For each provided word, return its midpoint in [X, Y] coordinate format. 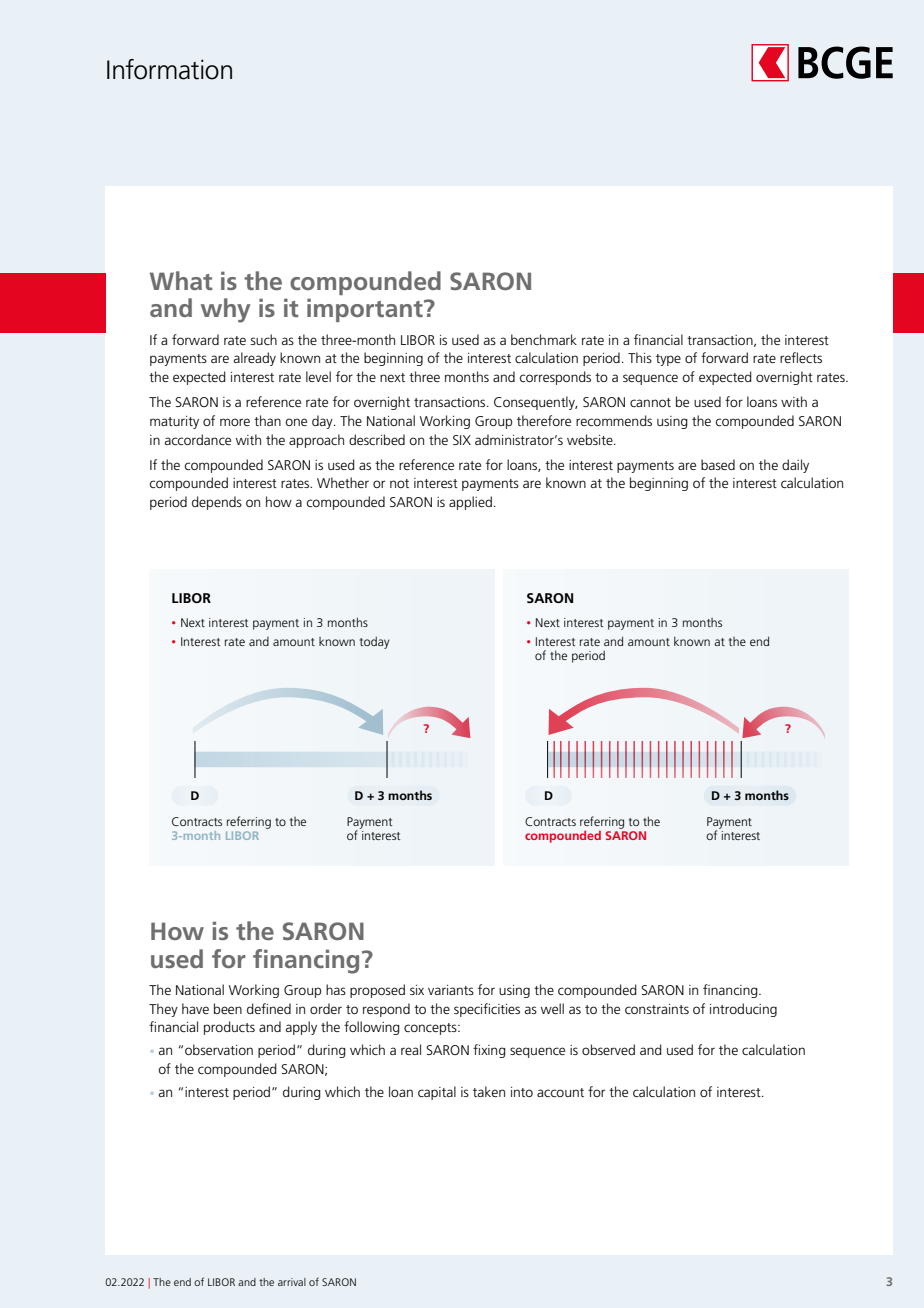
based [718, 464]
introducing [743, 1010]
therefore [544, 420]
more [235, 422]
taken [489, 1091]
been [228, 1008]
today [375, 642]
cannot [650, 402]
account [560, 1092]
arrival [292, 1282]
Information [169, 69]
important [366, 310]
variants [451, 990]
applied [470, 503]
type [668, 360]
